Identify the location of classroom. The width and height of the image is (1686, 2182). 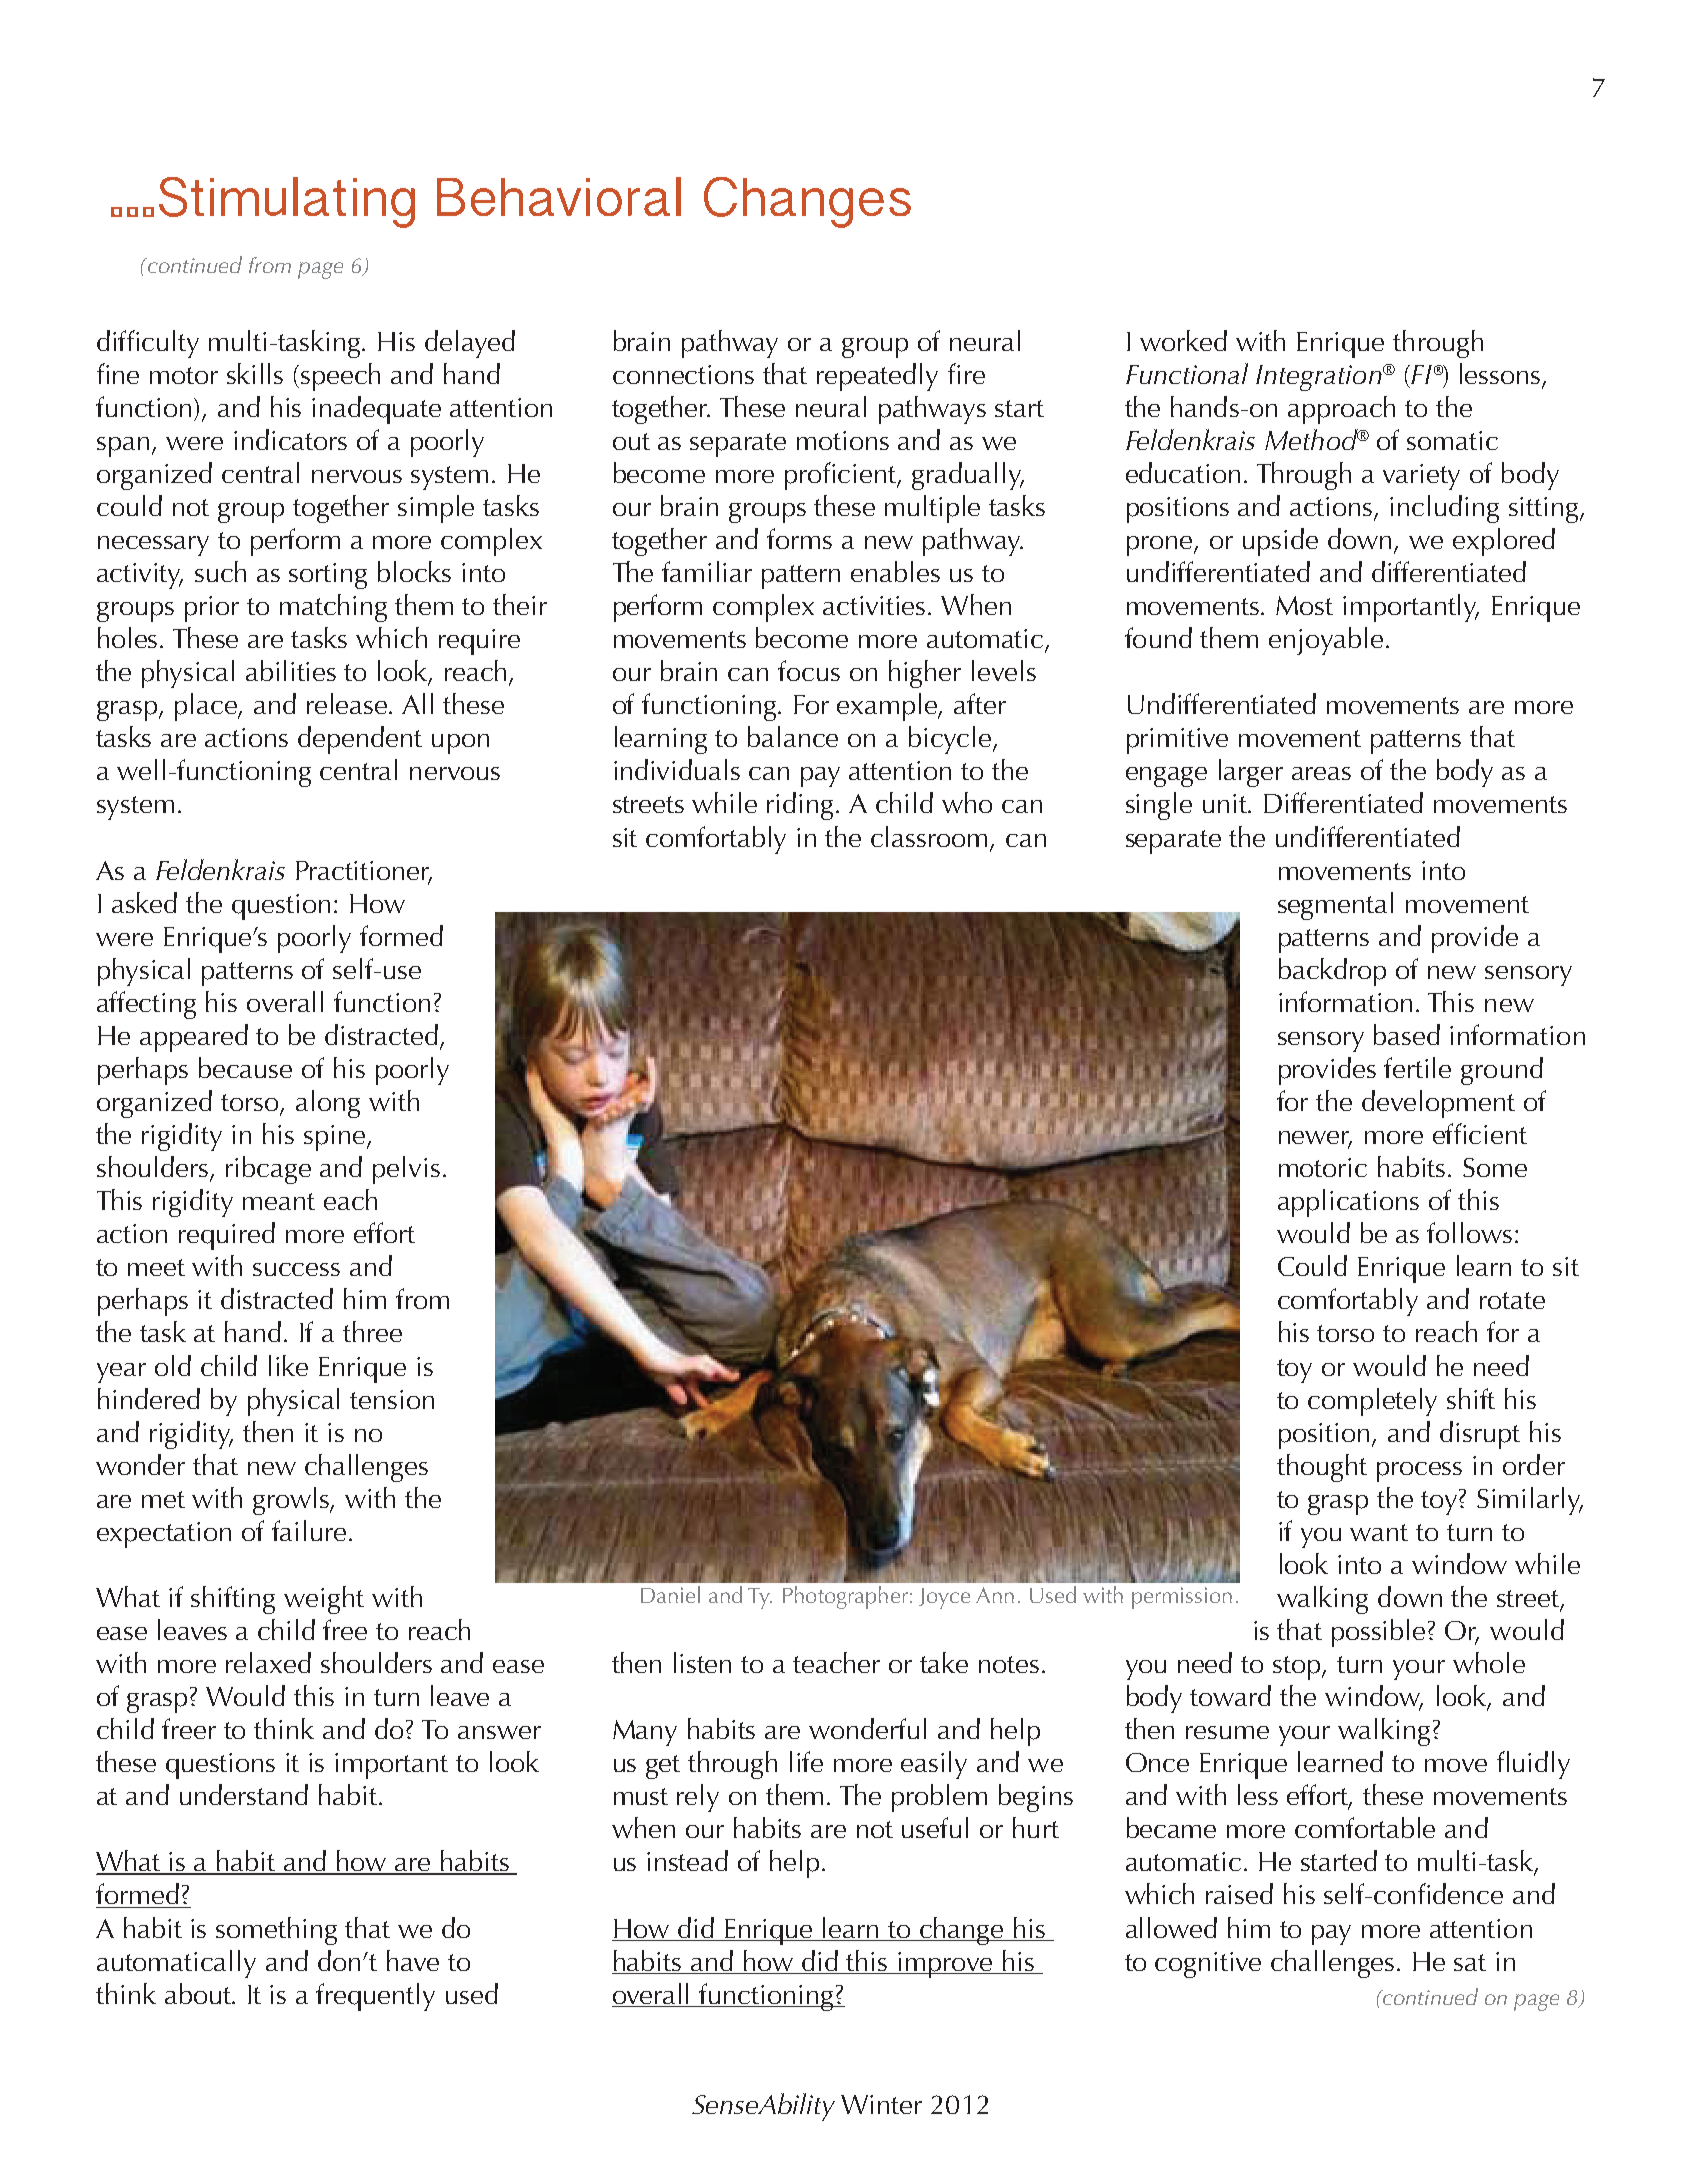
(929, 836).
